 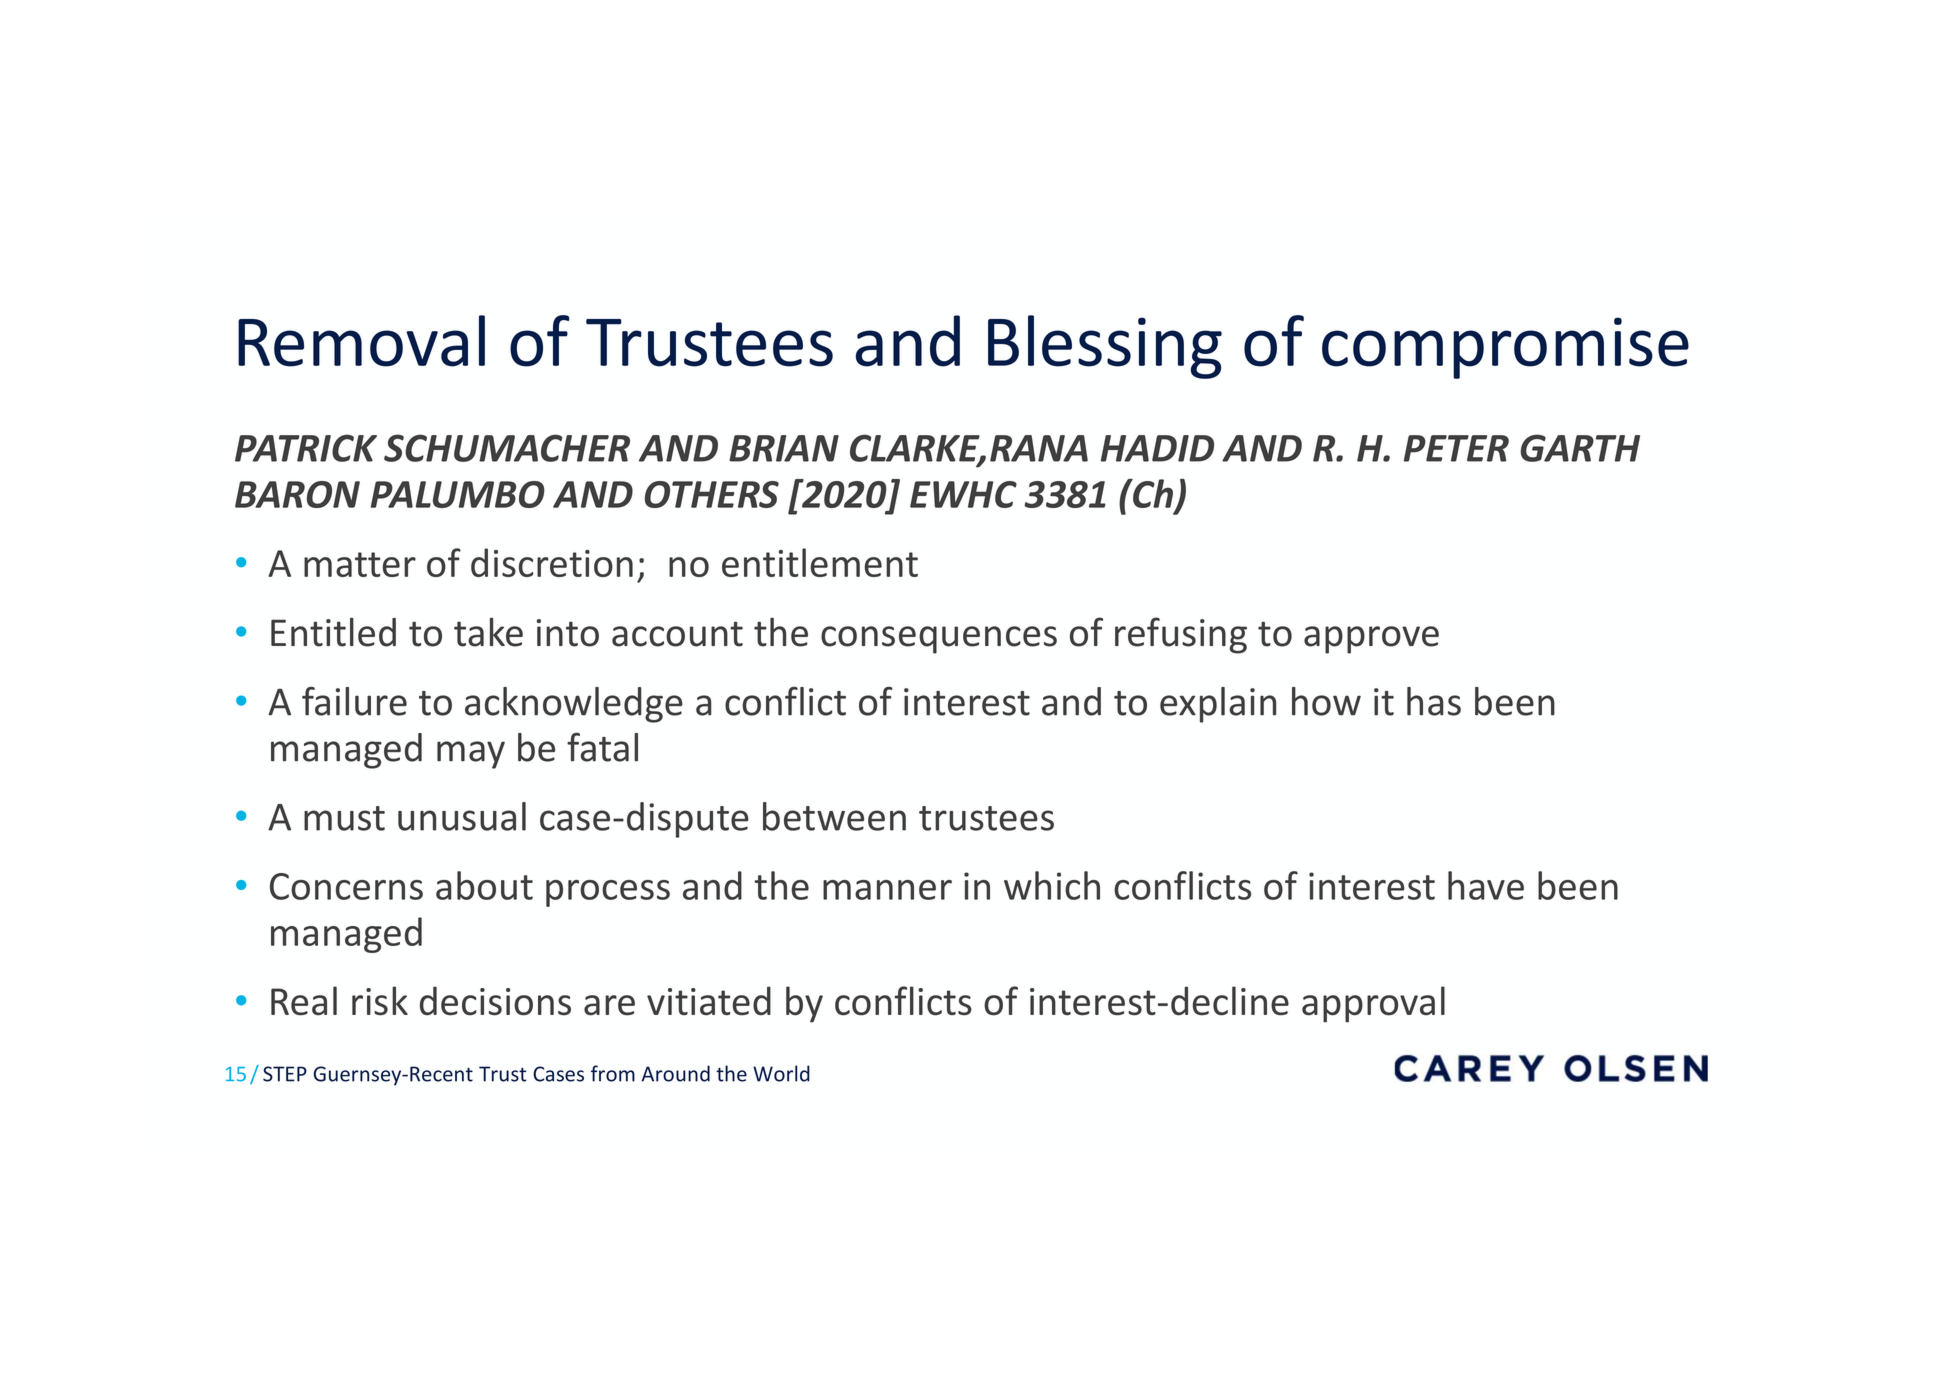 What do you see at coordinates (1505, 348) in the image?
I see `compromise` at bounding box center [1505, 348].
